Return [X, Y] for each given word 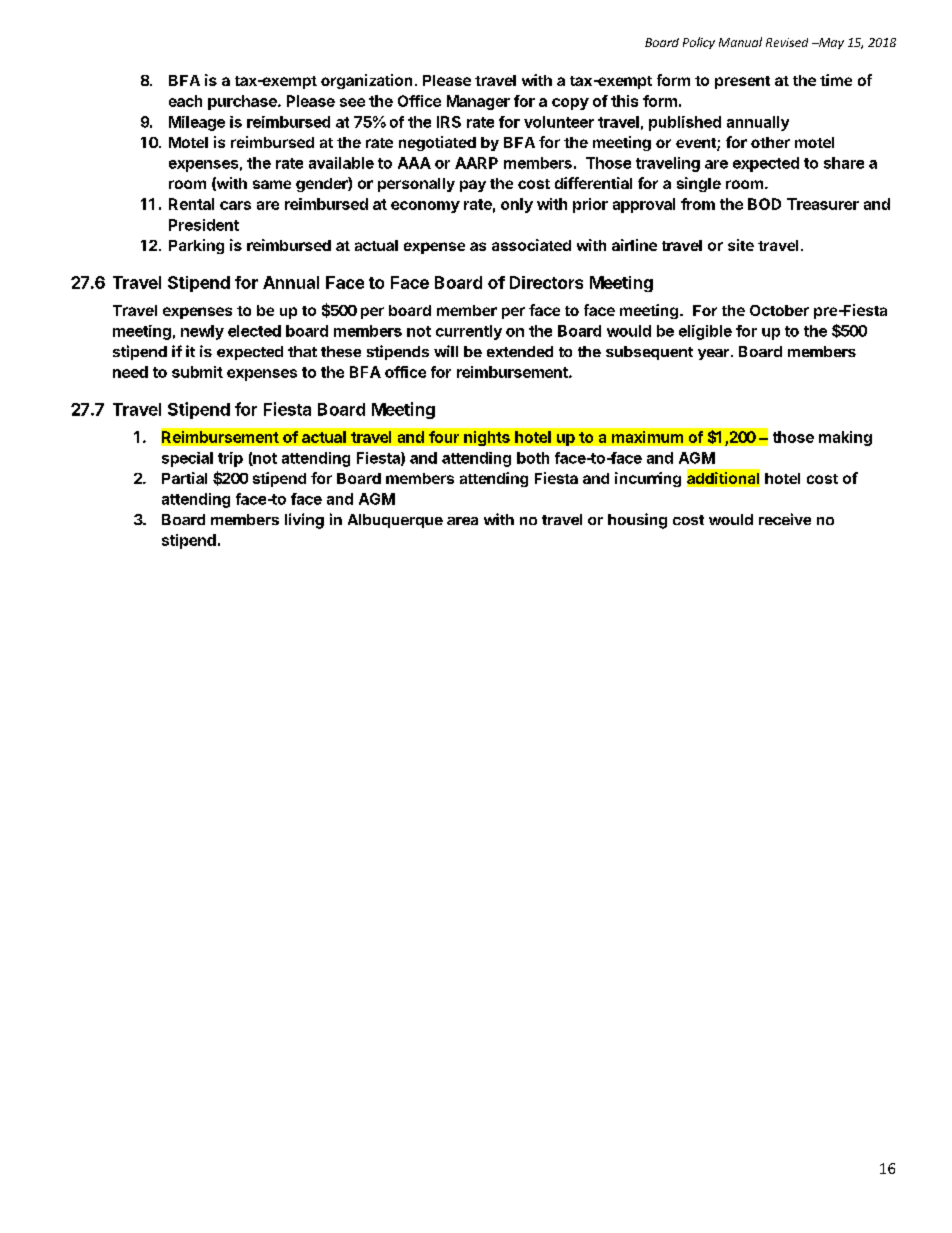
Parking [196, 246]
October [779, 310]
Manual [740, 42]
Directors [546, 282]
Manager [478, 102]
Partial [184, 478]
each [185, 101]
